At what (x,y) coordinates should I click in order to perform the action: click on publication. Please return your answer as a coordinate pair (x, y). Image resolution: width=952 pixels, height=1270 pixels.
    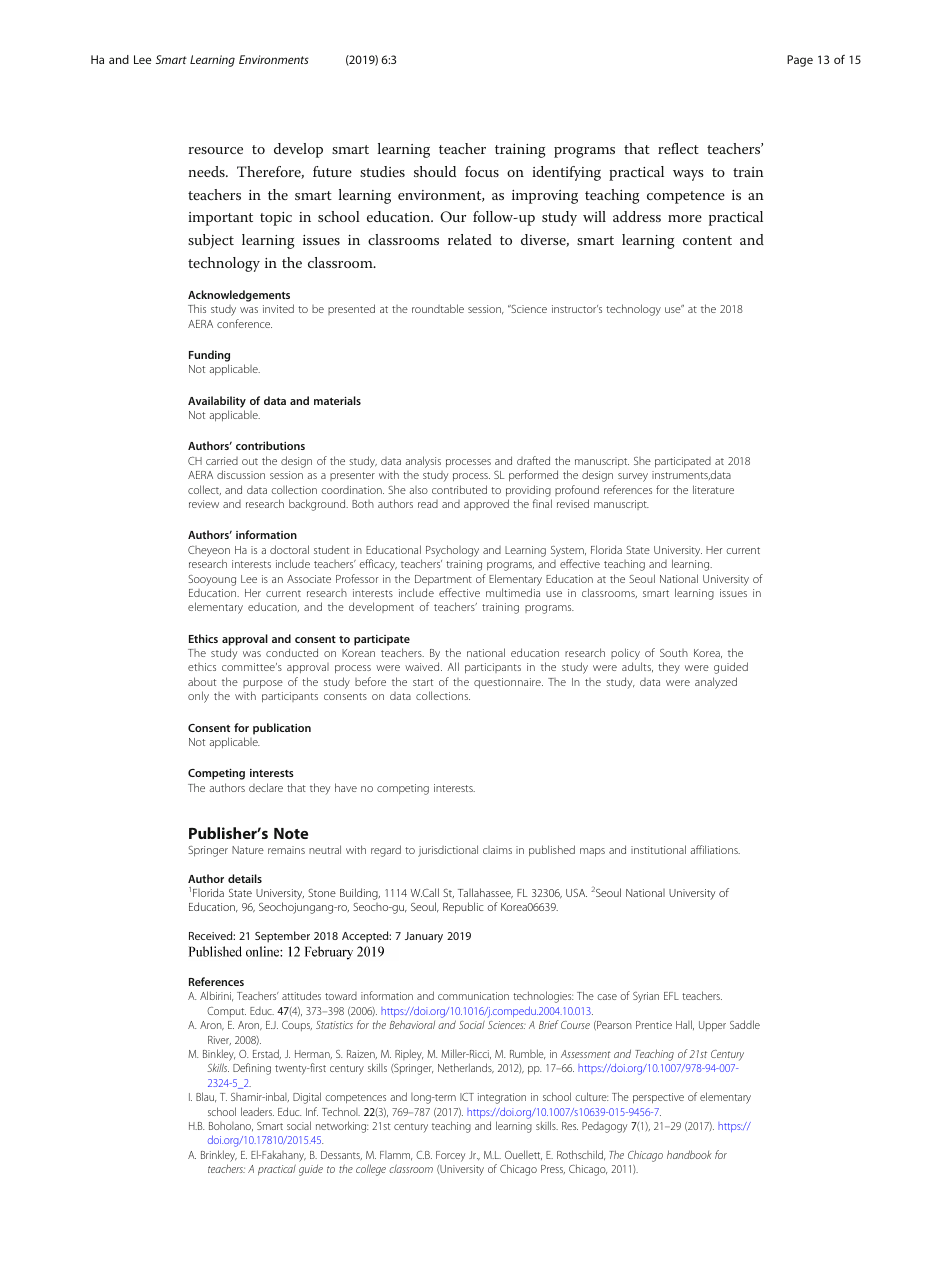
    Looking at the image, I should click on (282, 729).
